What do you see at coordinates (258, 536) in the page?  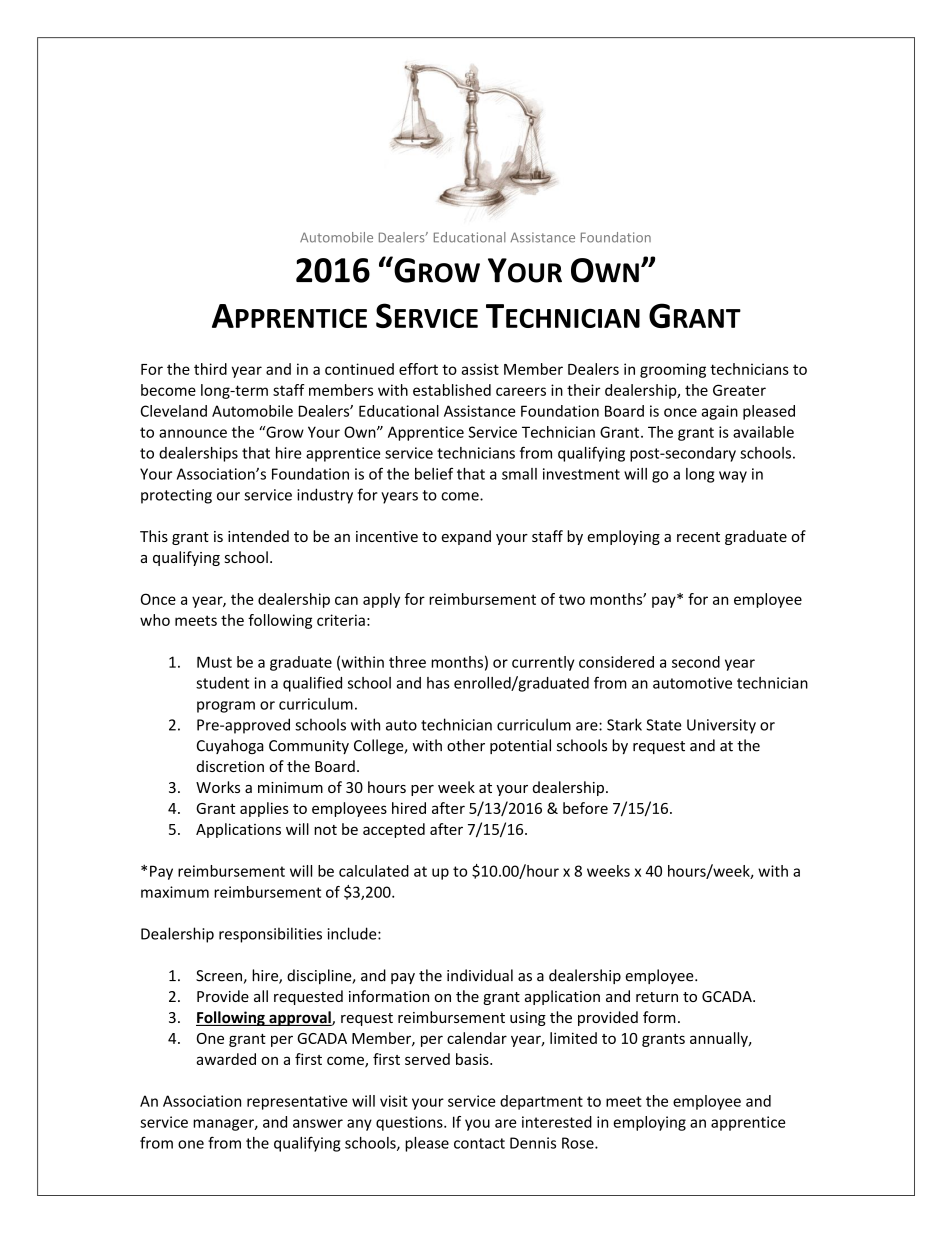 I see `intended` at bounding box center [258, 536].
